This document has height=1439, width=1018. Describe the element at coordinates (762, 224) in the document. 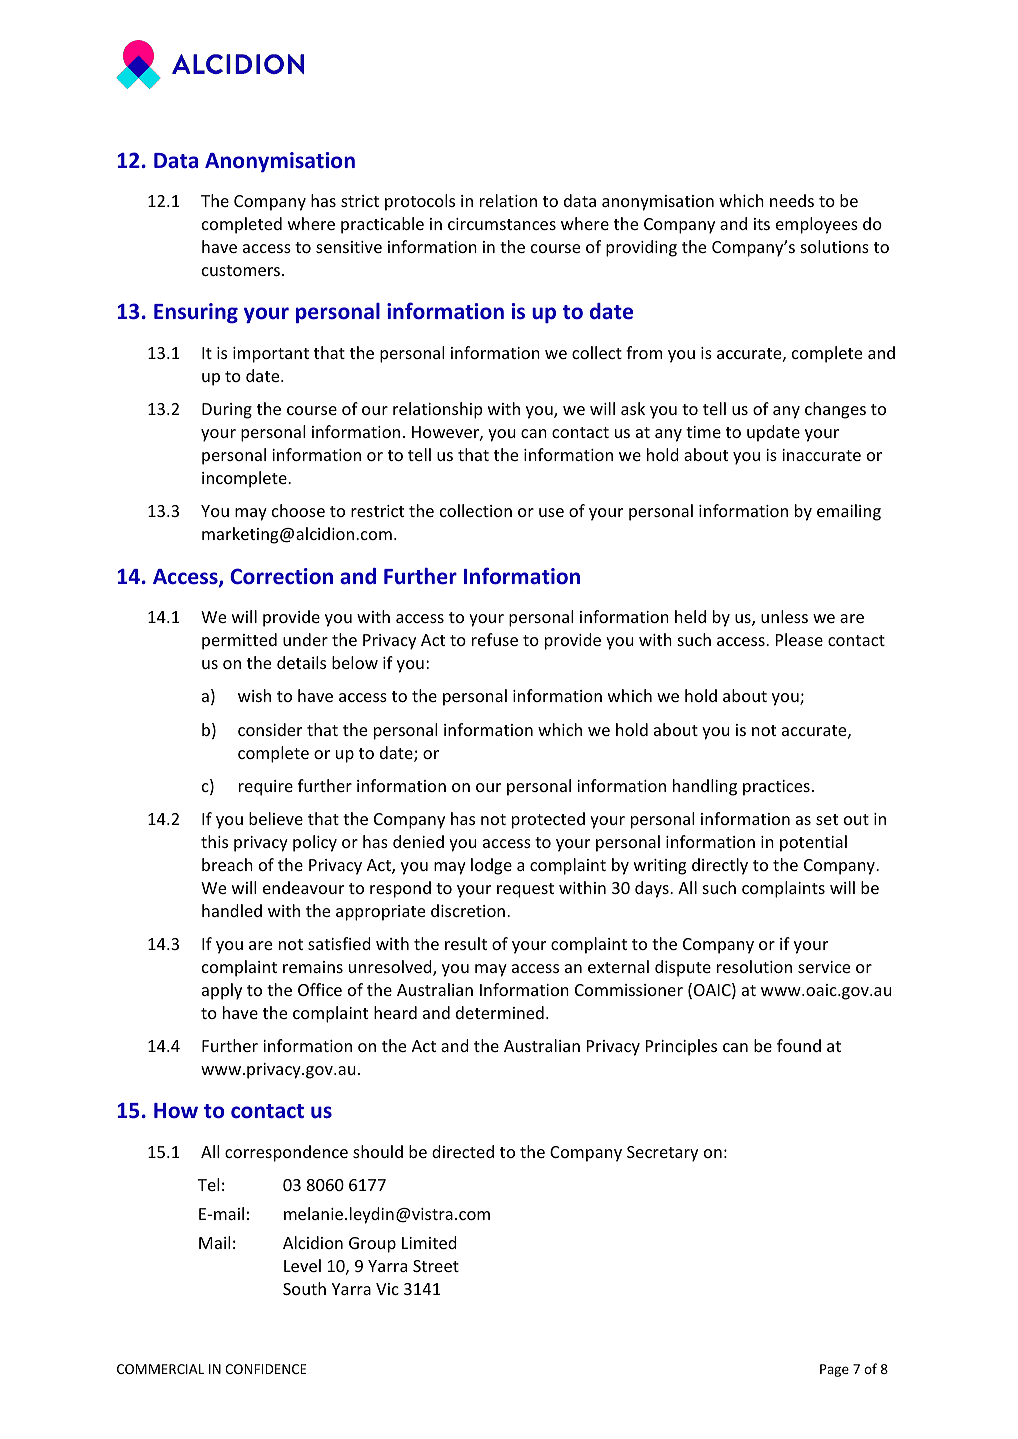

I see `its` at that location.
